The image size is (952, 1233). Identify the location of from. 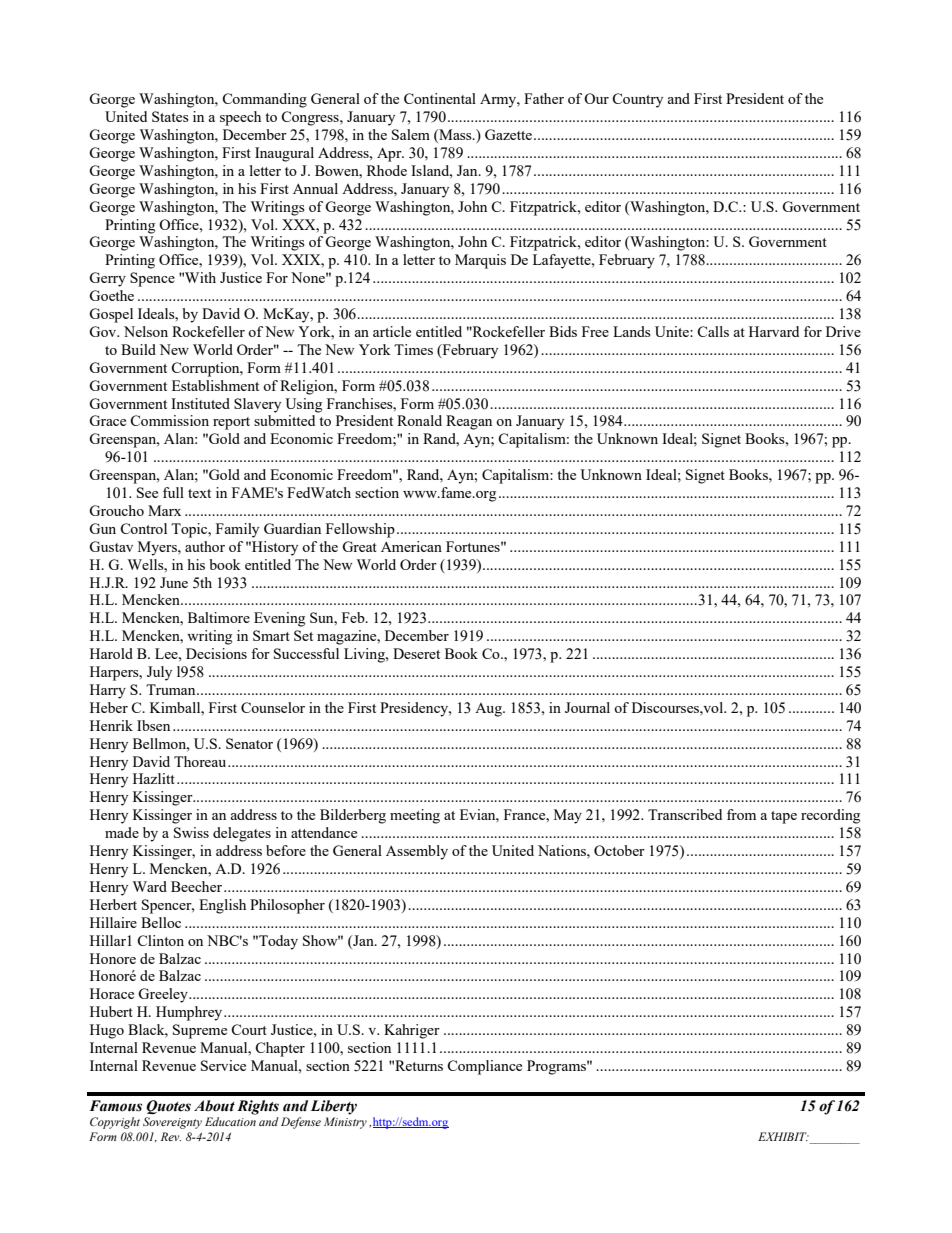
(741, 814).
